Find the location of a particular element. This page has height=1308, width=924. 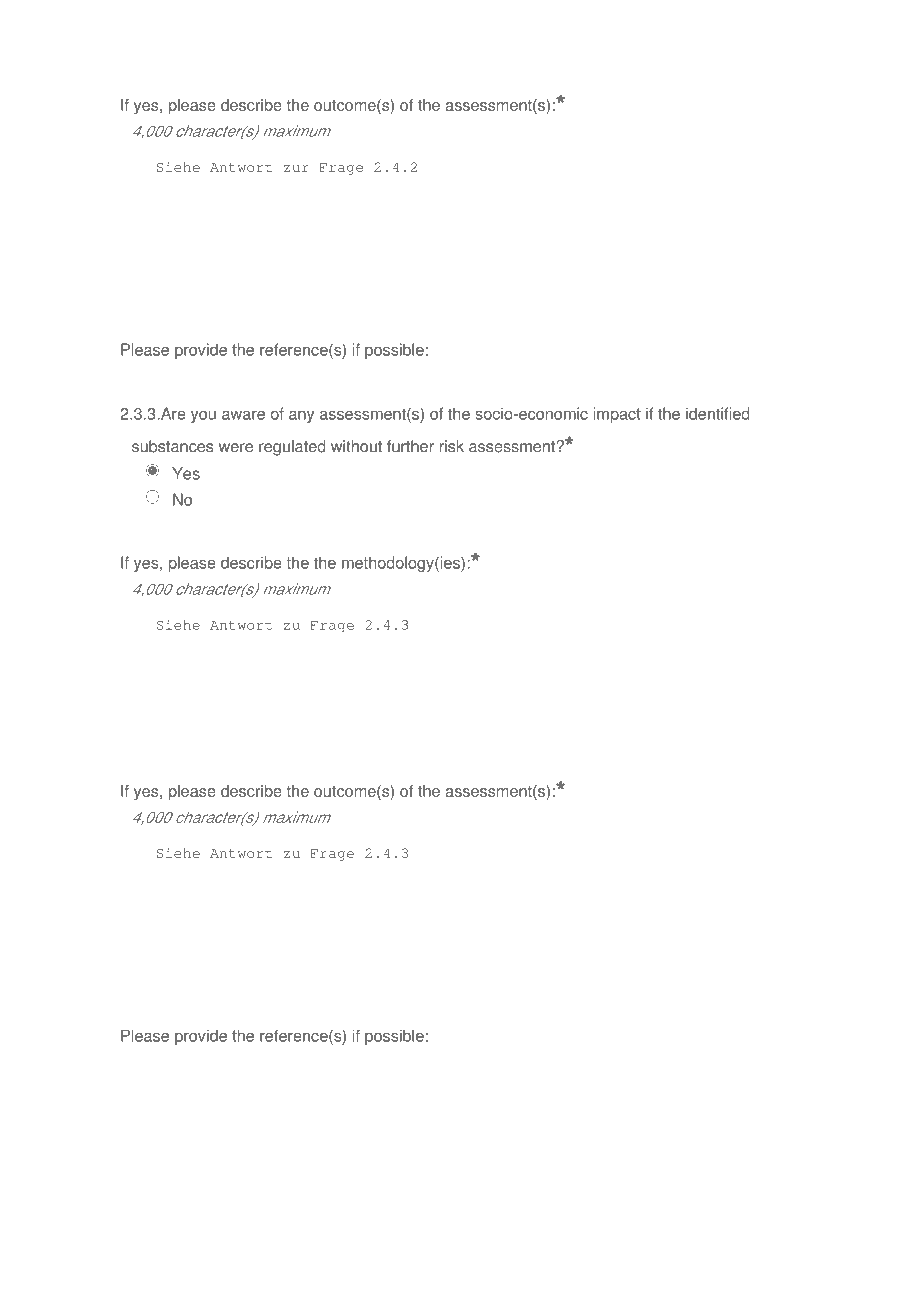

further is located at coordinates (410, 446).
